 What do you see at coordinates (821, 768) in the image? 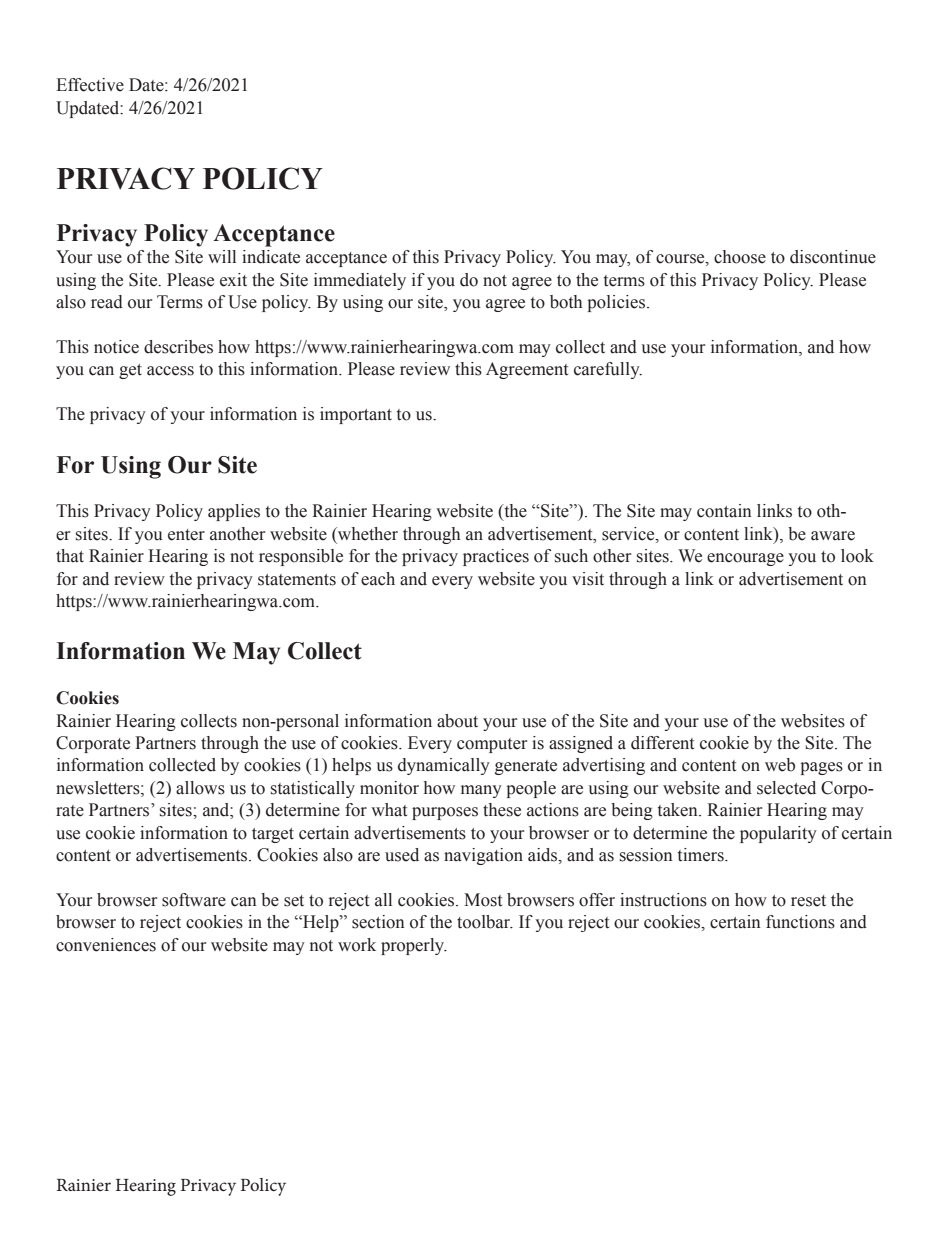
I see `pages` at bounding box center [821, 768].
